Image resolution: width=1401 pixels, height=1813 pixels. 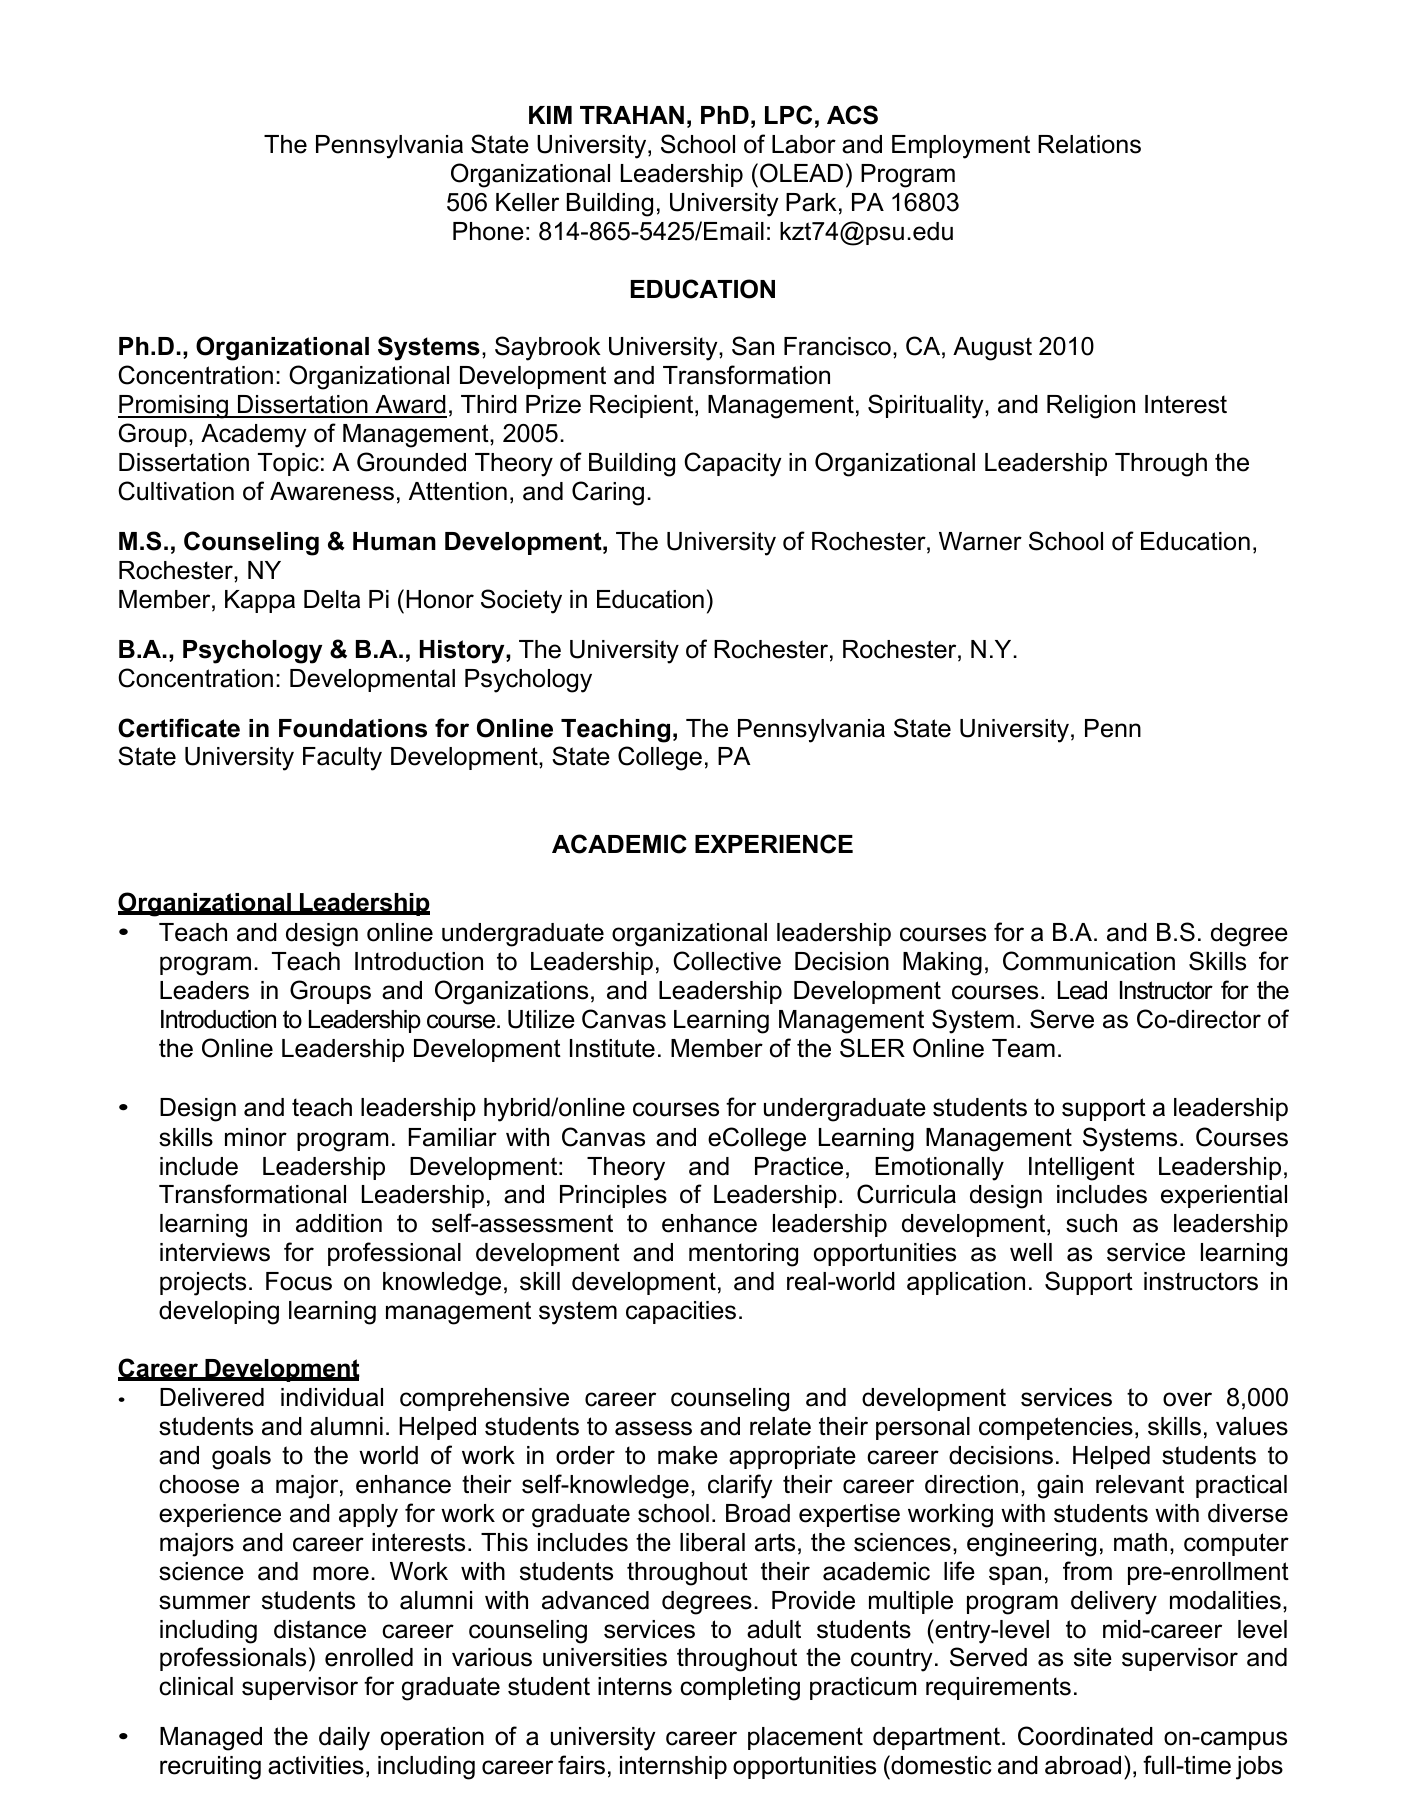 I want to click on completing, so click(x=740, y=1689).
